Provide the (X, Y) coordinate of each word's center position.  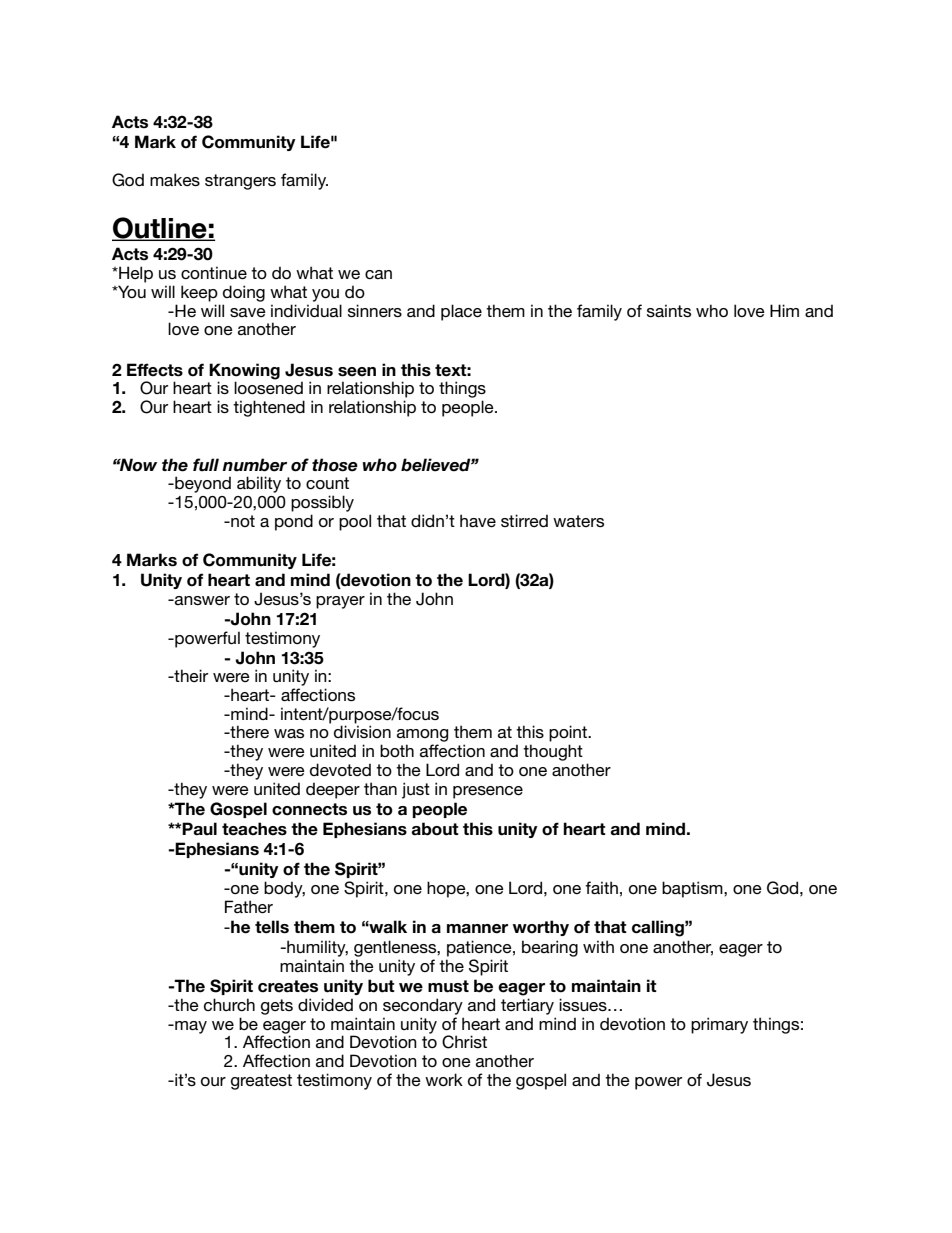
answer (201, 600)
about (435, 829)
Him (784, 310)
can (378, 274)
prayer (340, 602)
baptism (693, 889)
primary (719, 1025)
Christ (464, 1042)
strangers (240, 182)
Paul (199, 829)
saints (669, 310)
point (569, 733)
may (190, 1027)
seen (357, 372)
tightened (269, 408)
